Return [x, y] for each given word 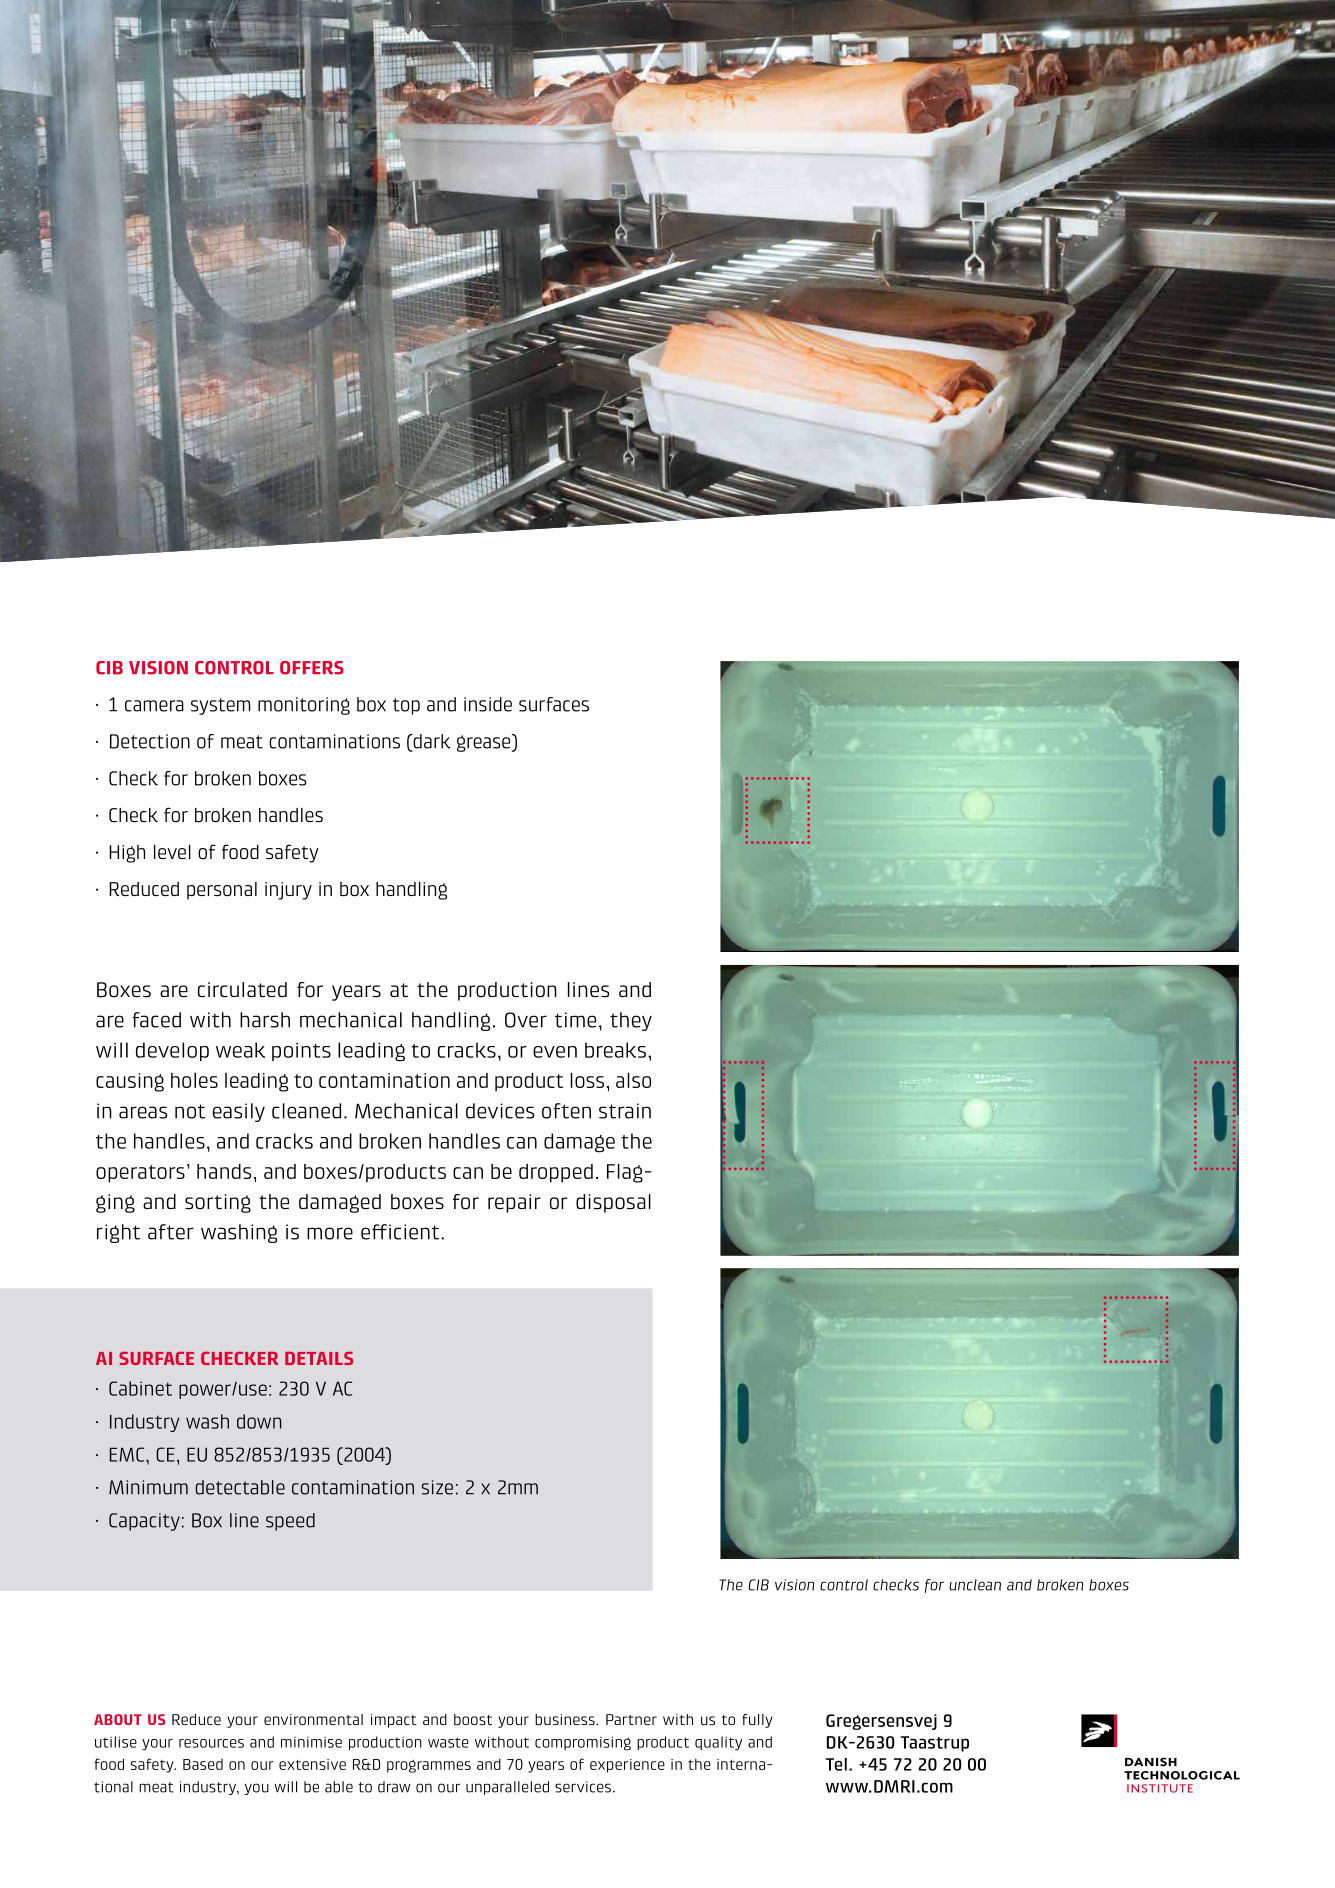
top [406, 706]
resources [211, 1743]
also [633, 1080]
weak [240, 1050]
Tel [836, 1764]
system [220, 706]
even [555, 1052]
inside [488, 704]
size [437, 1487]
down [259, 1421]
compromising [583, 1743]
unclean [975, 1585]
